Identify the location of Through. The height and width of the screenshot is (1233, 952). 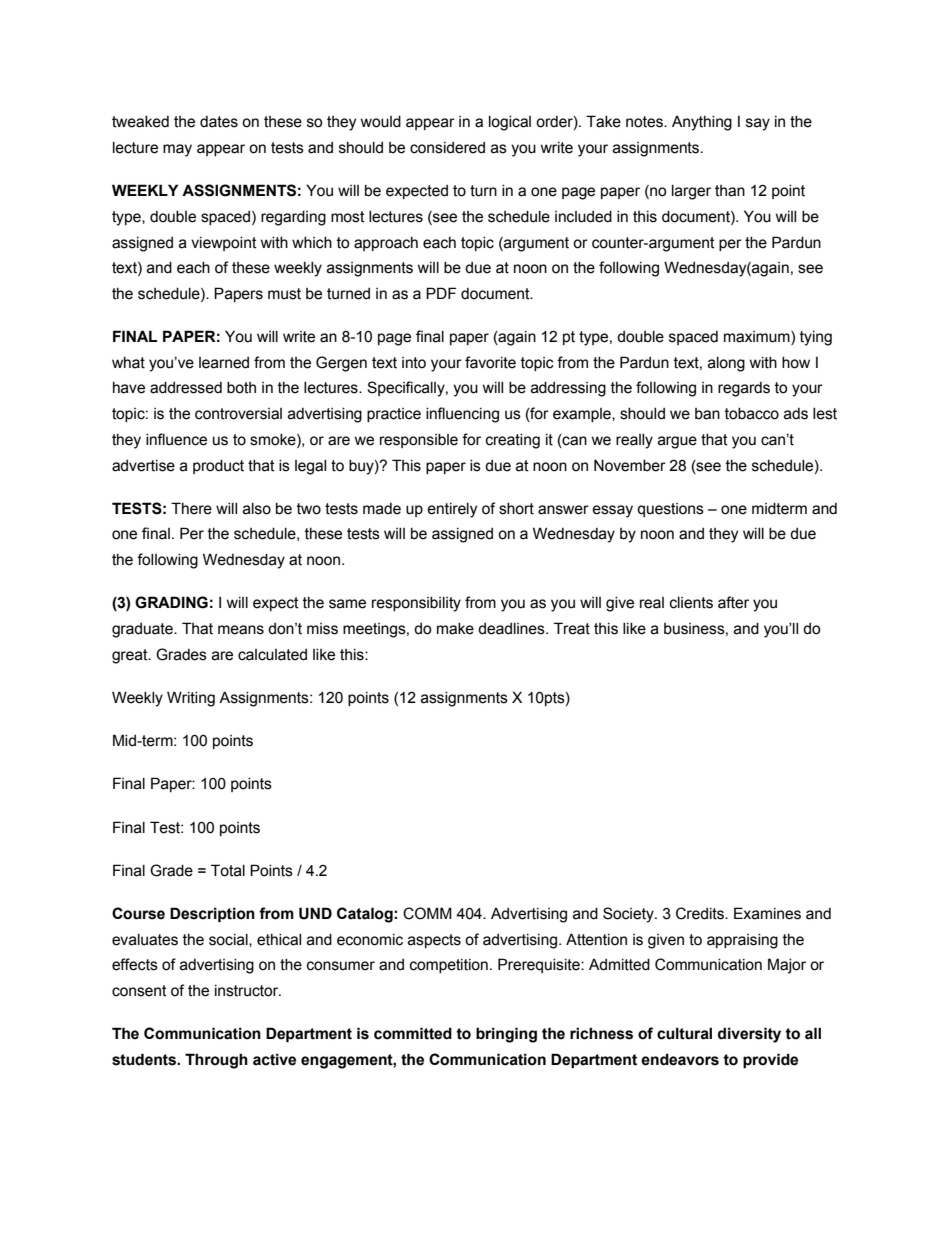
(216, 1061).
